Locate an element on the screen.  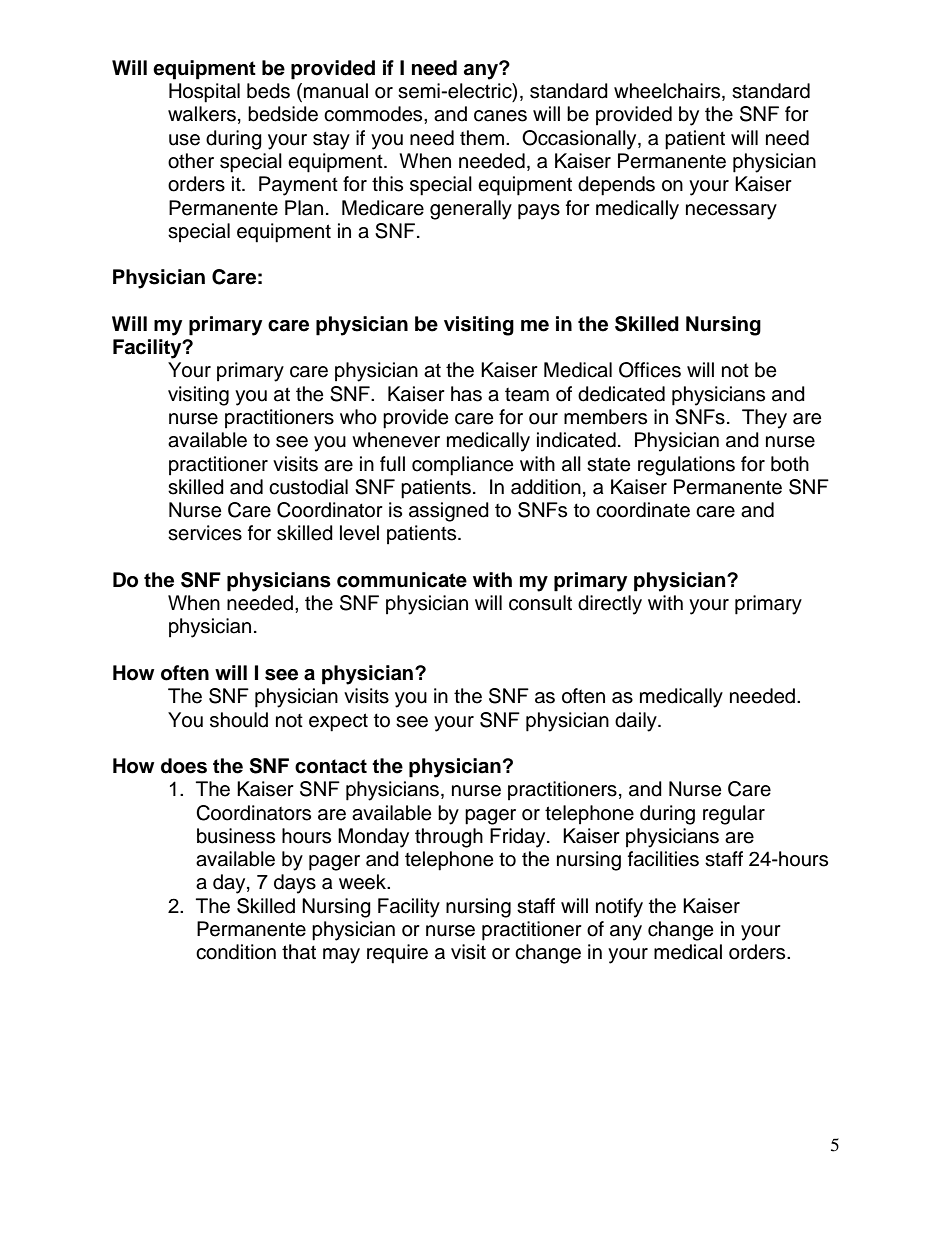
assigned is located at coordinates (449, 512).
